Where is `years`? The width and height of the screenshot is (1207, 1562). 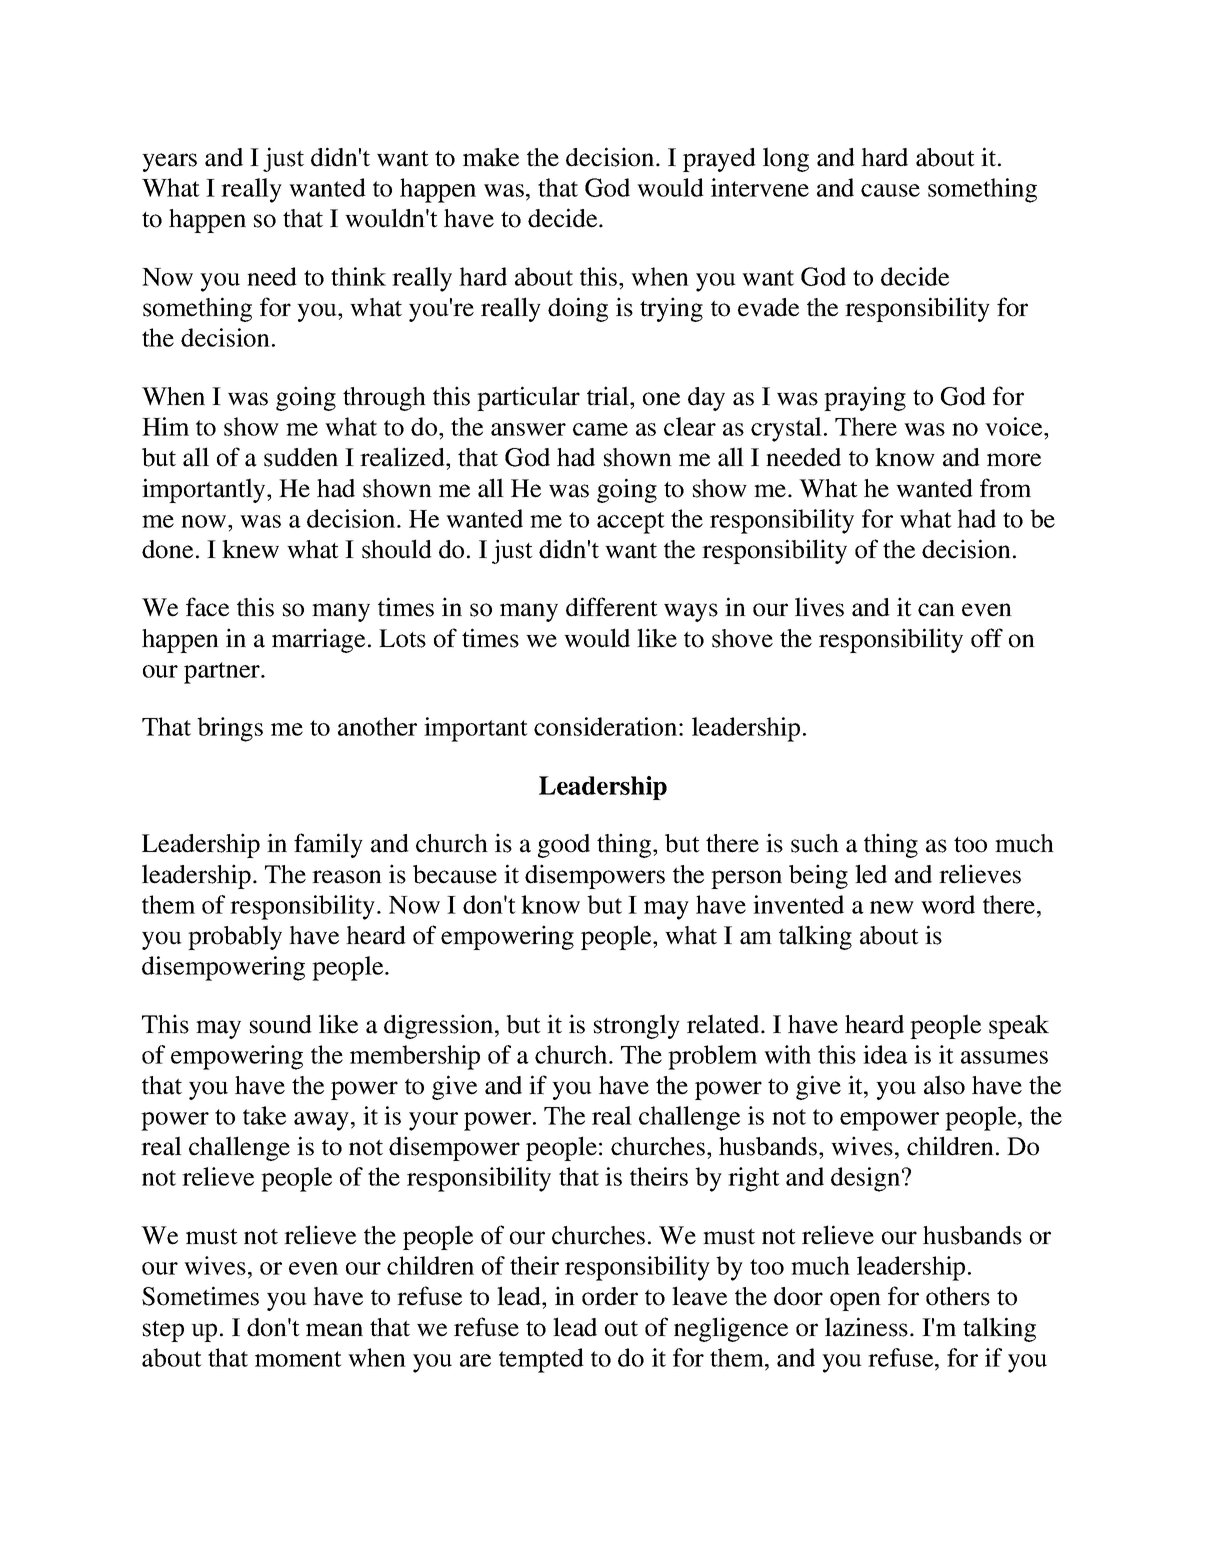 years is located at coordinates (169, 162).
